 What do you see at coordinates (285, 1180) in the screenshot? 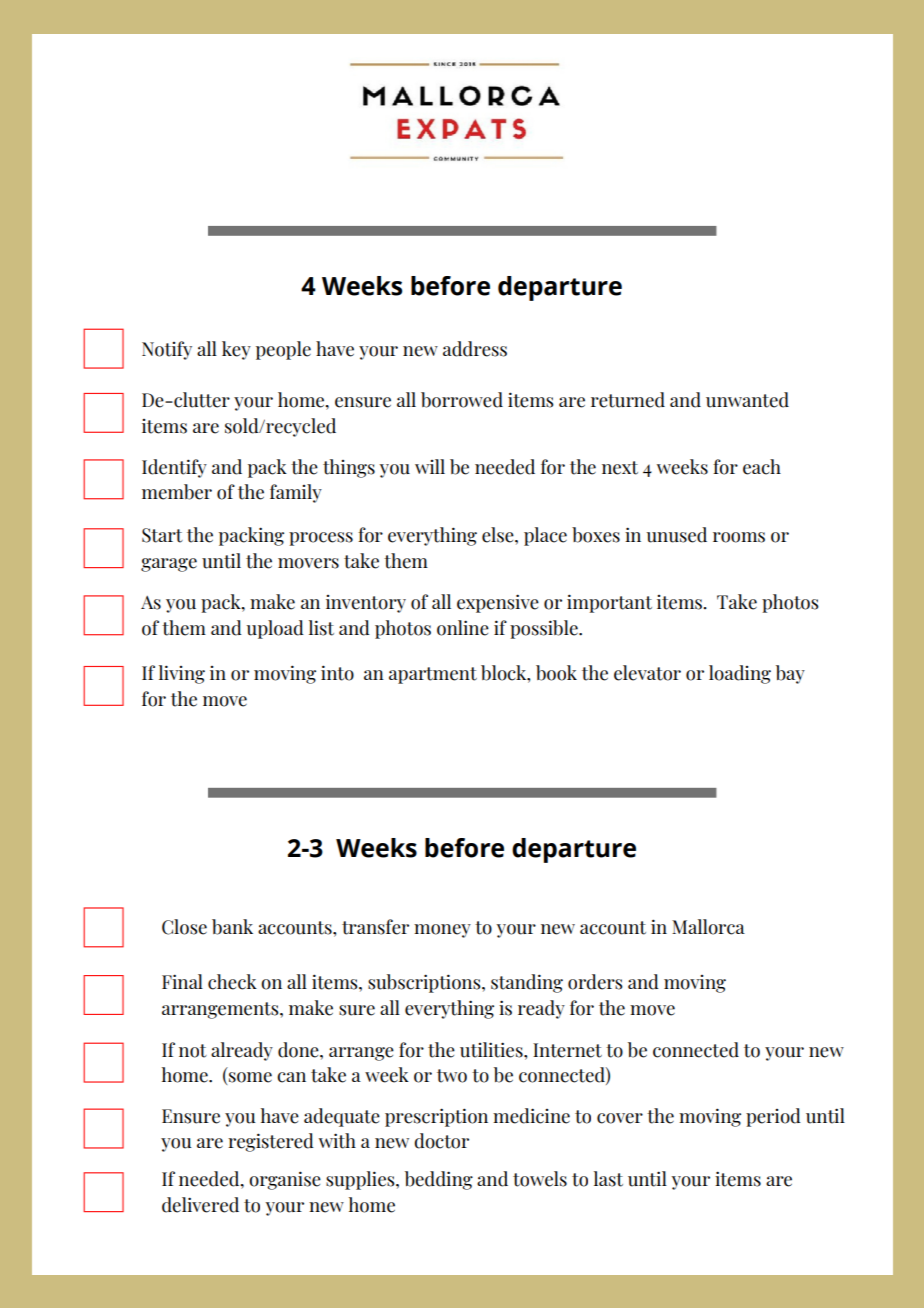
I see `organise` at bounding box center [285, 1180].
